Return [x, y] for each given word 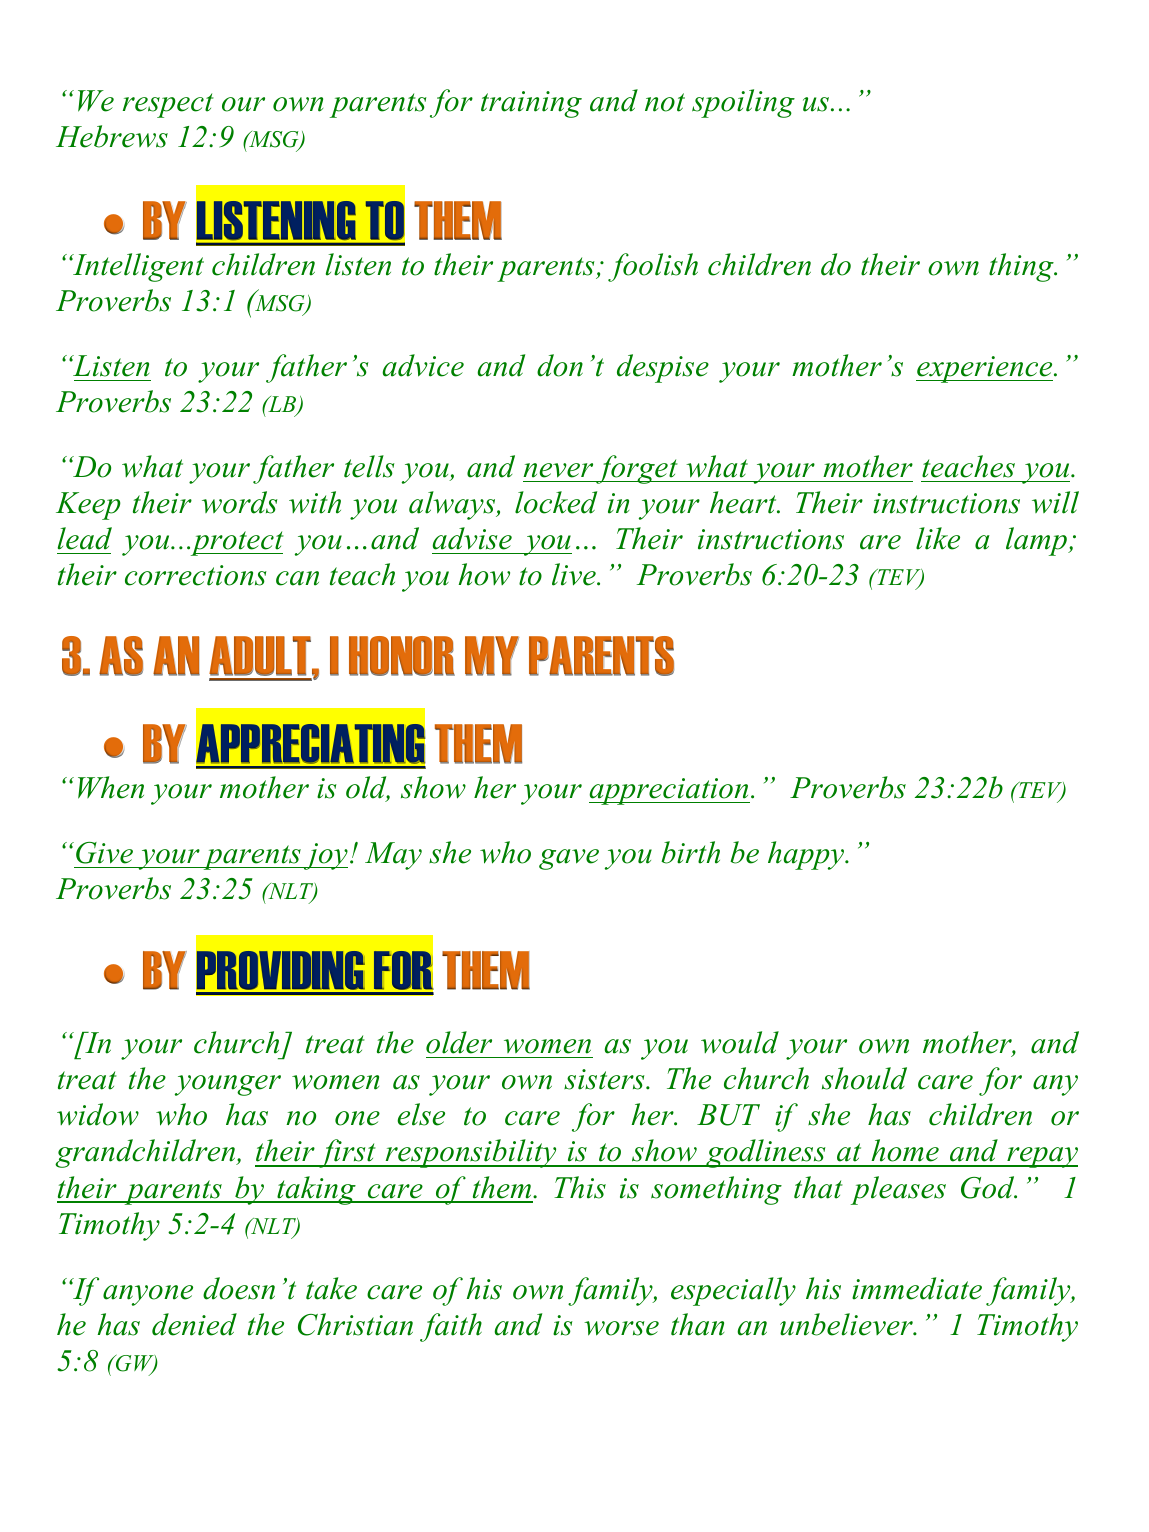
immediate [917, 1288]
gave [569, 859]
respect [168, 105]
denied [194, 1324]
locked [556, 502]
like [938, 538]
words [240, 502]
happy [807, 855]
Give [104, 853]
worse [621, 1328]
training [531, 104]
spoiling [743, 103]
